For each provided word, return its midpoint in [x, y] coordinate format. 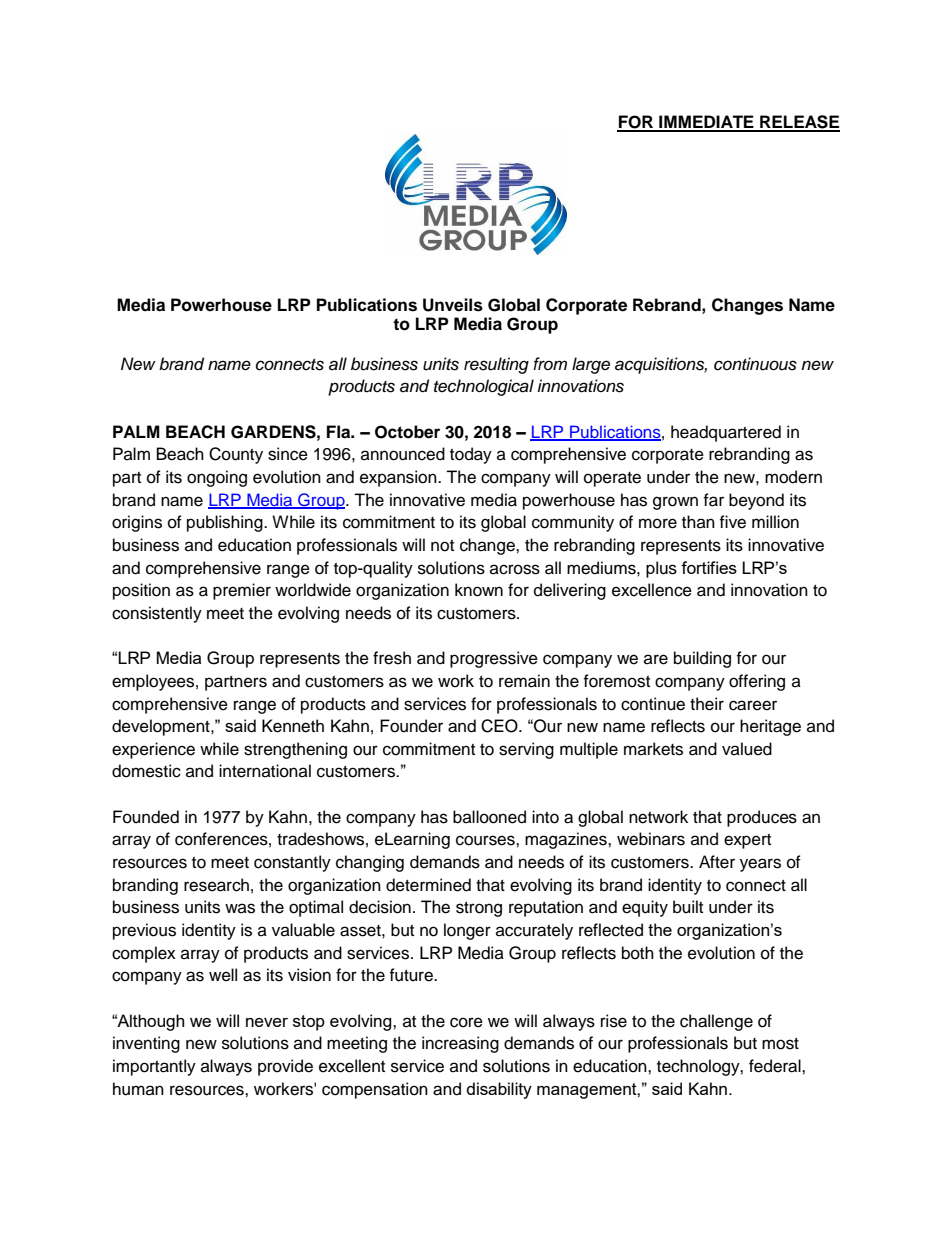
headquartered [726, 433]
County [236, 455]
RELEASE [799, 123]
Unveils [453, 305]
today [471, 455]
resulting [496, 365]
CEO [500, 726]
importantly [154, 1067]
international [265, 771]
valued [747, 749]
